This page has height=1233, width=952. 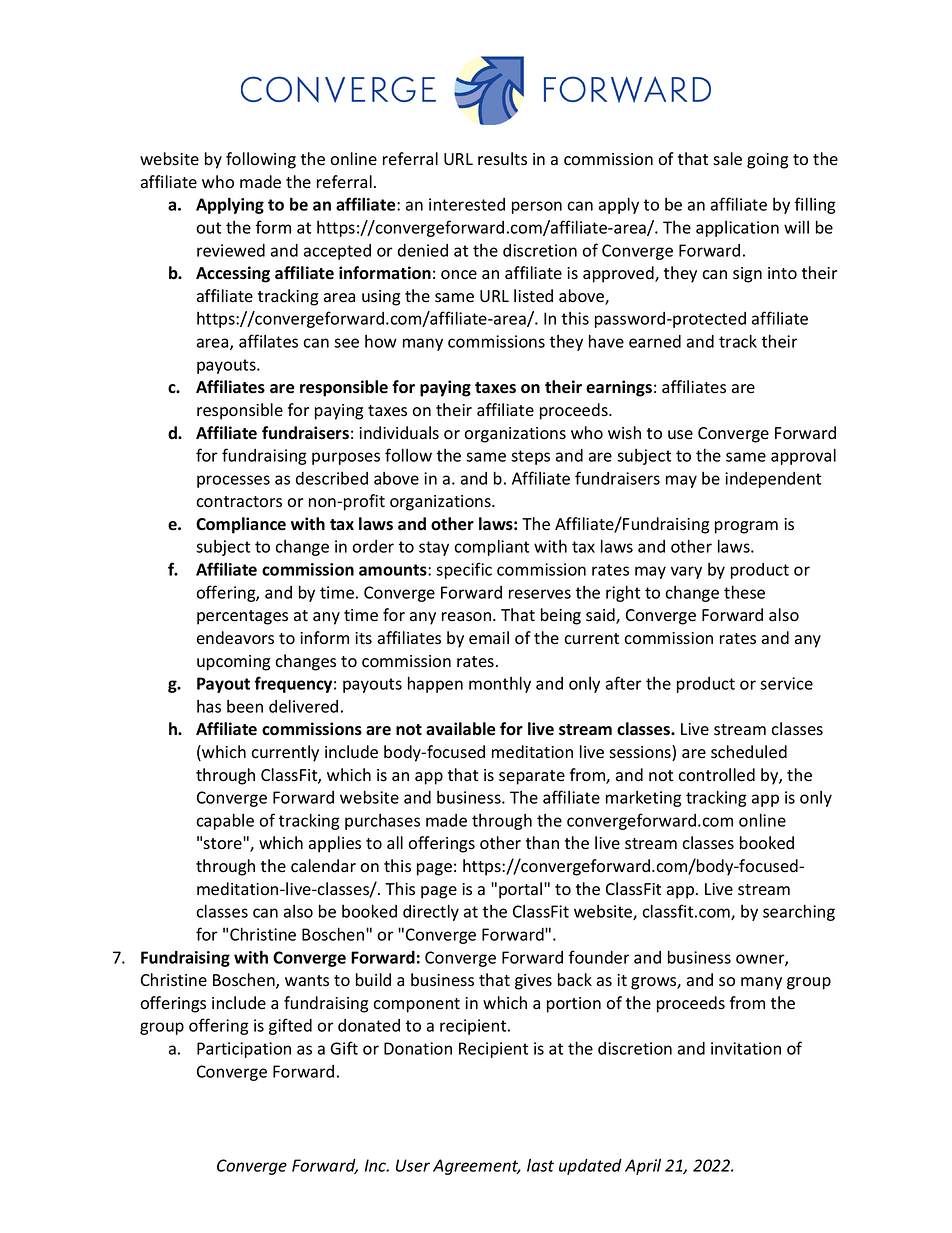 What do you see at coordinates (332, 478) in the page?
I see `described` at bounding box center [332, 478].
